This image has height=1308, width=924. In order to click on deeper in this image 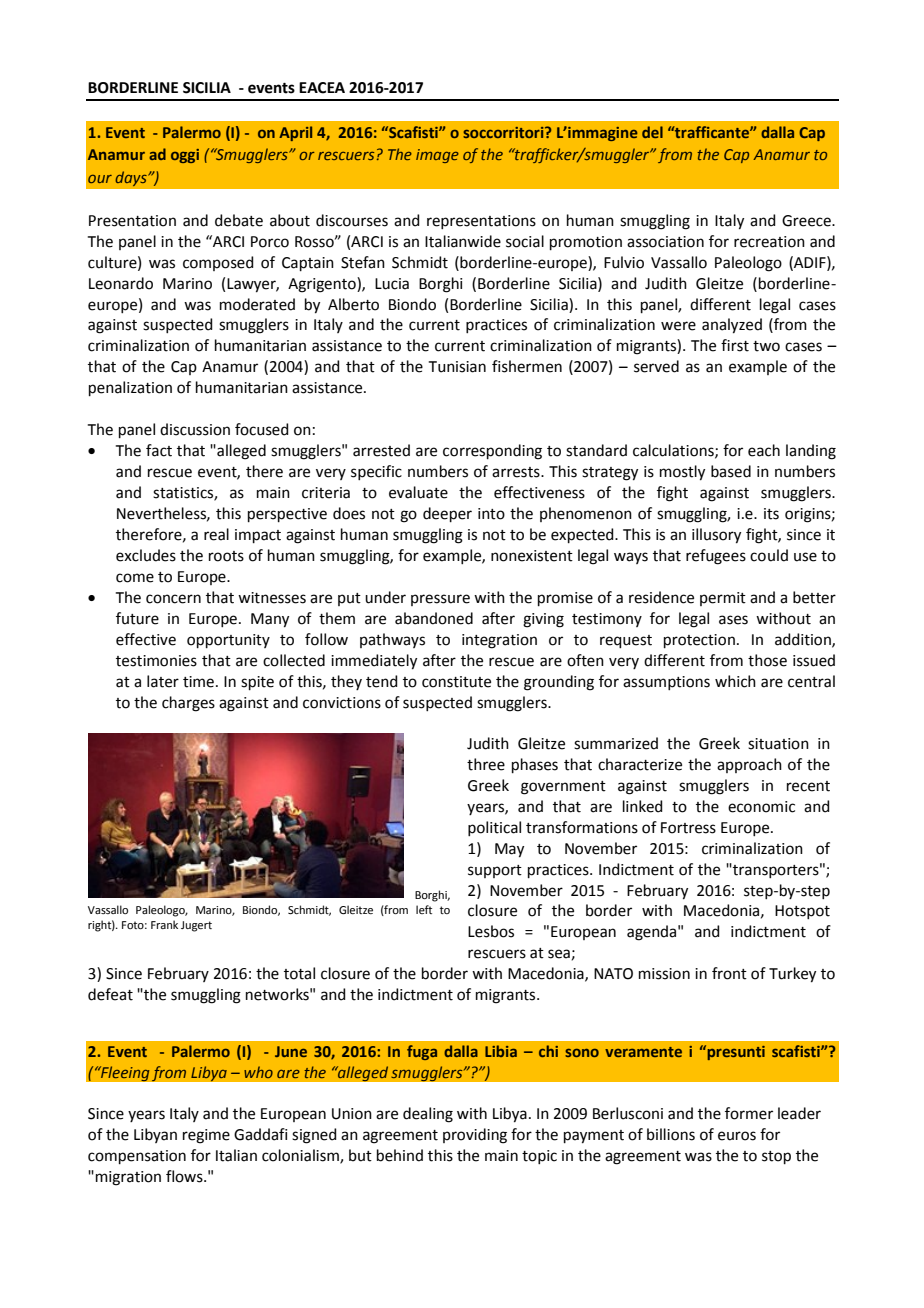, I will do `click(447, 514)`.
